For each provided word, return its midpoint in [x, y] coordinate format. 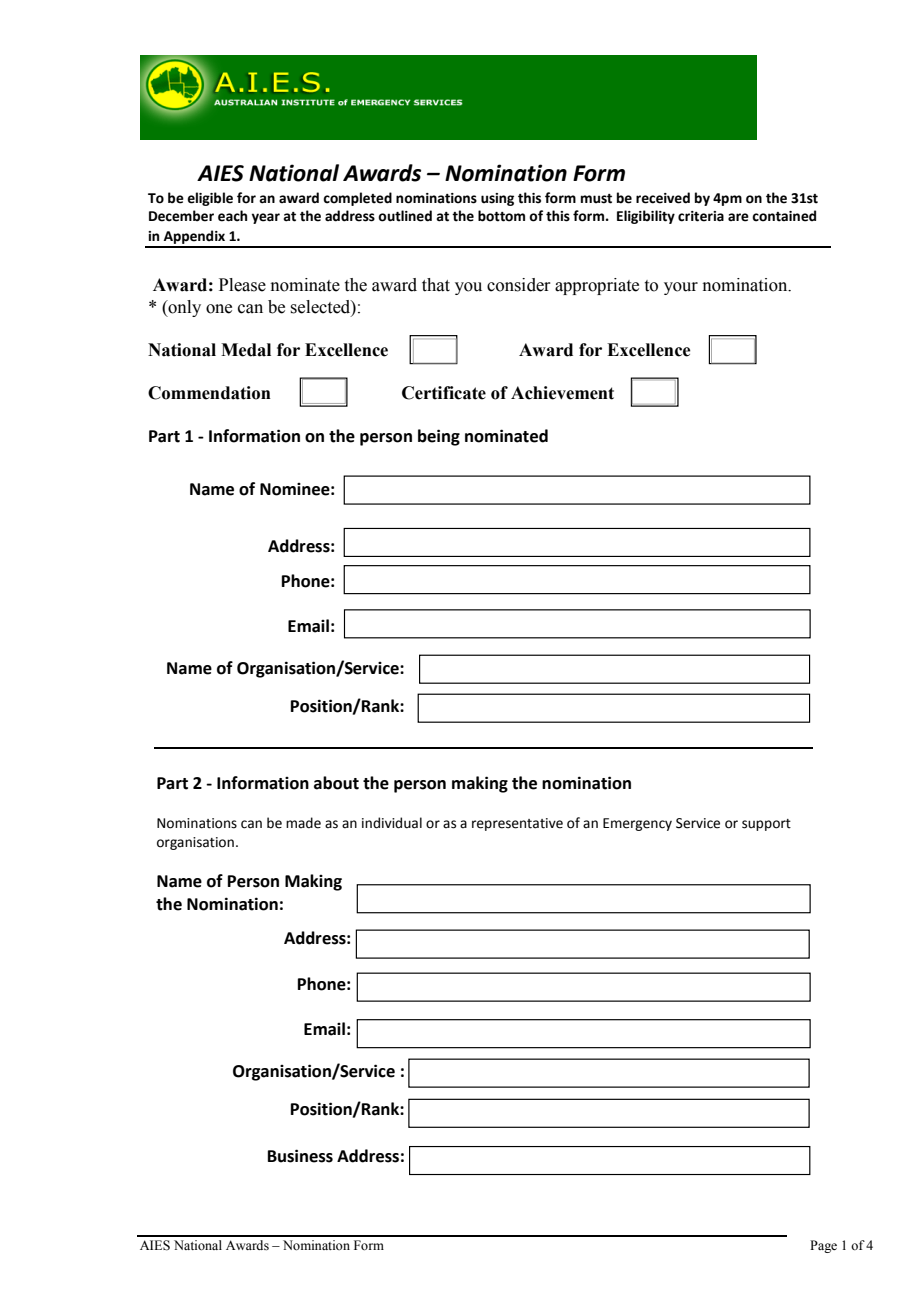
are [738, 217]
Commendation [209, 393]
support [766, 825]
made [303, 823]
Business [300, 1156]
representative [517, 824]
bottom [501, 216]
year [266, 218]
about [336, 783]
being [439, 437]
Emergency [637, 824]
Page [823, 1246]
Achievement [562, 393]
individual [392, 823]
